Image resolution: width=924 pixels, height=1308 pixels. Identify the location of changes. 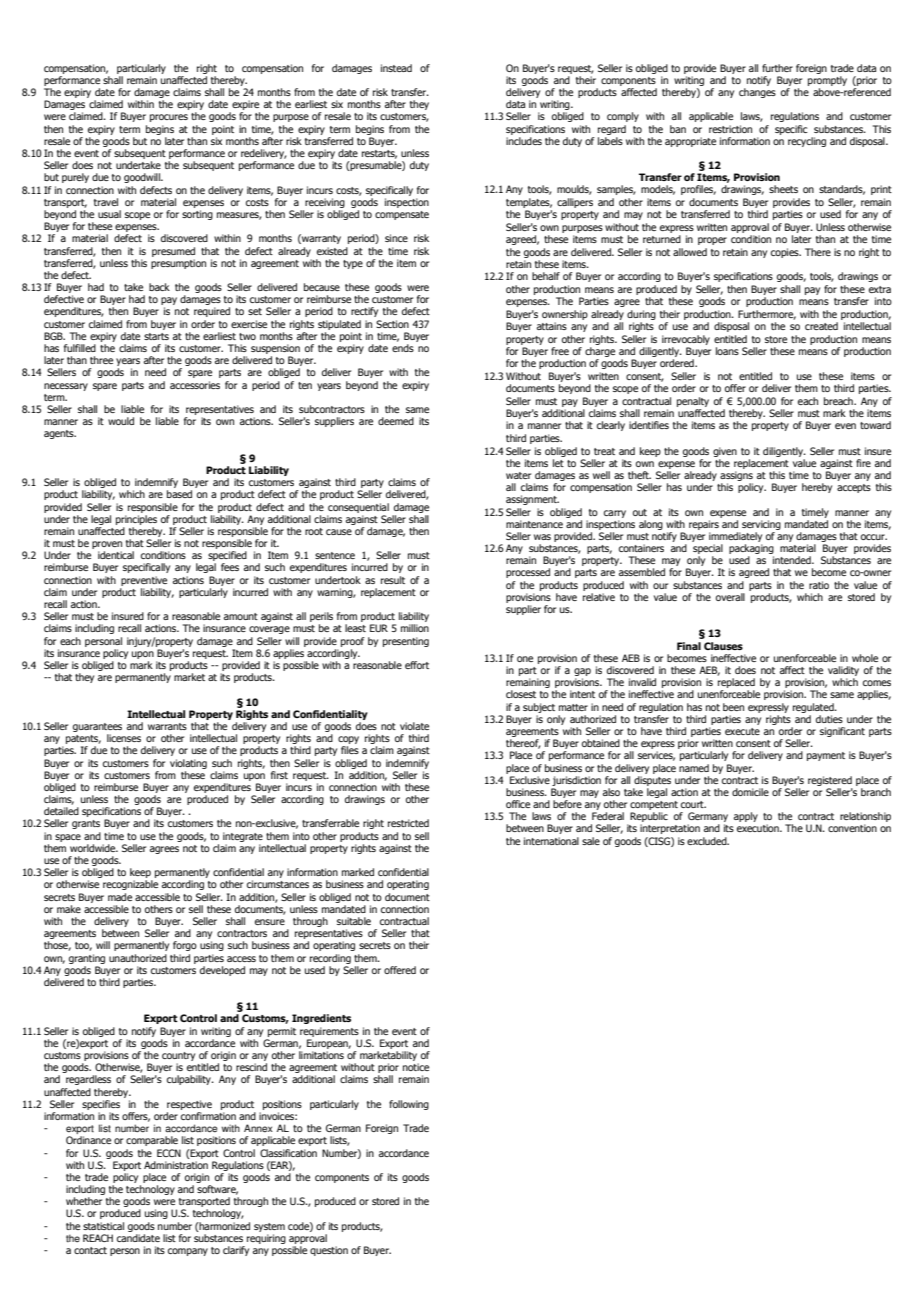
(757, 93).
